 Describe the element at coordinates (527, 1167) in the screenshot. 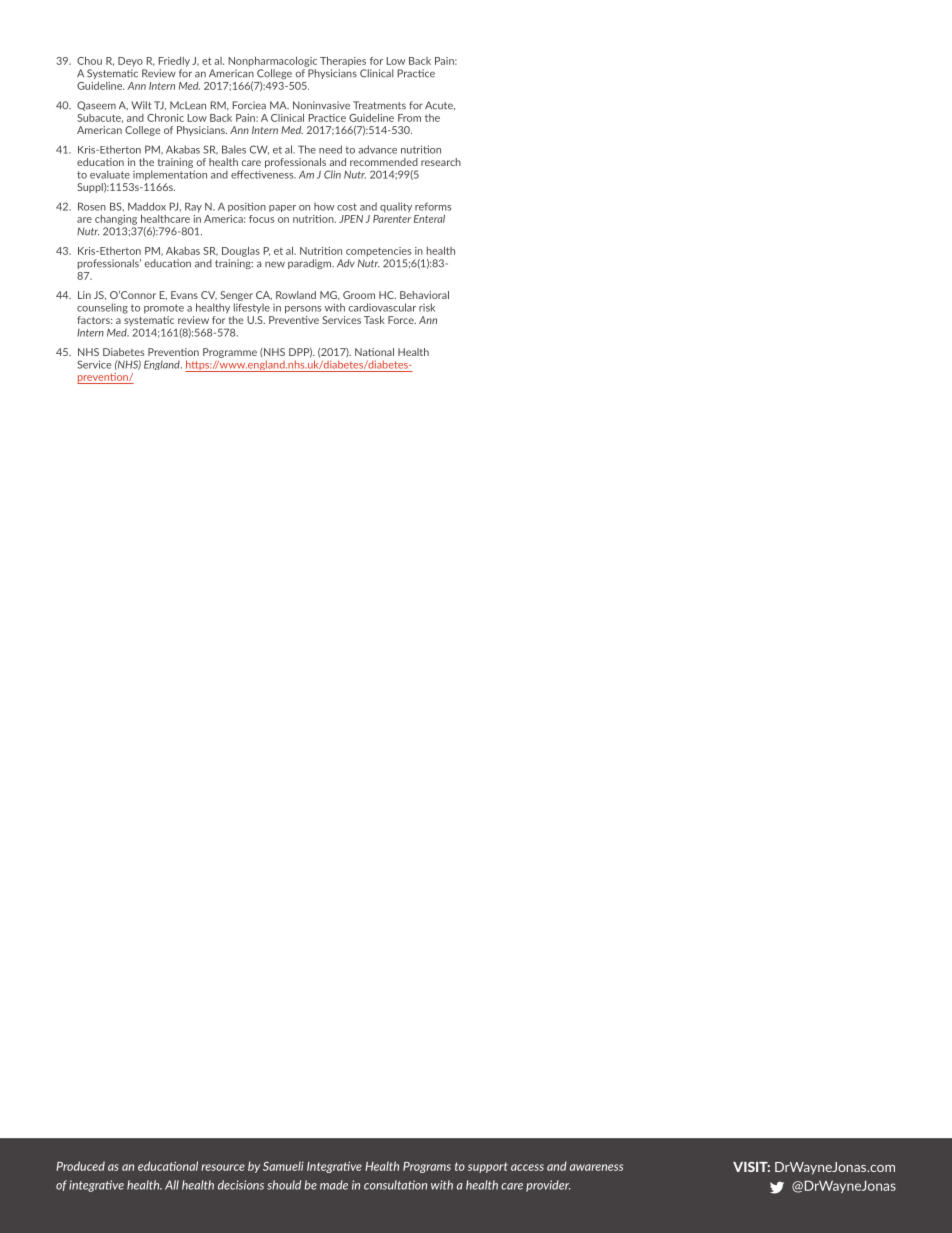

I see `access` at that location.
